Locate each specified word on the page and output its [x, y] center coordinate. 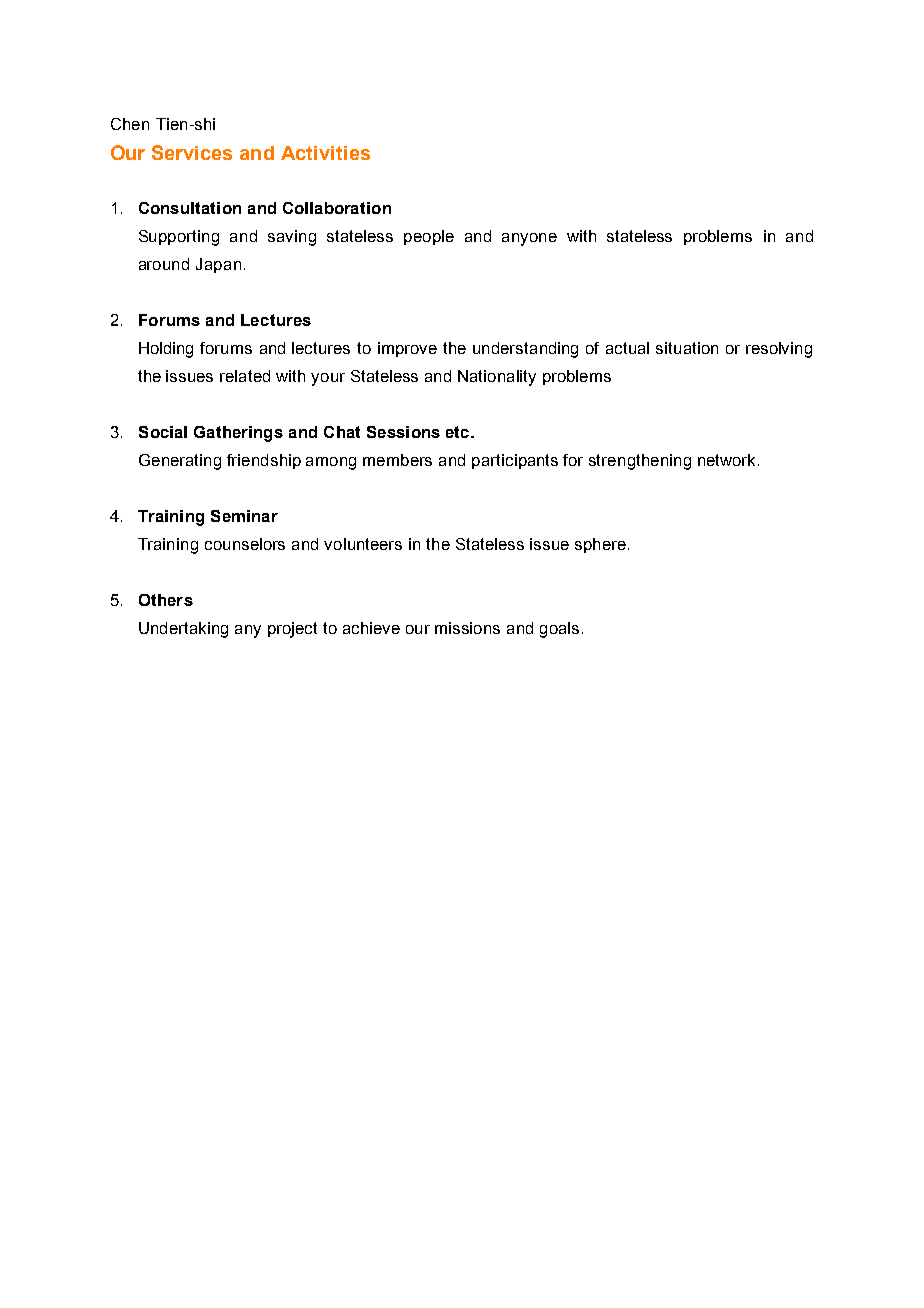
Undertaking [183, 630]
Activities [325, 153]
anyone [529, 239]
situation [687, 348]
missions [467, 628]
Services [192, 152]
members [397, 460]
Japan [218, 265]
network [728, 460]
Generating [180, 462]
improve [407, 349]
